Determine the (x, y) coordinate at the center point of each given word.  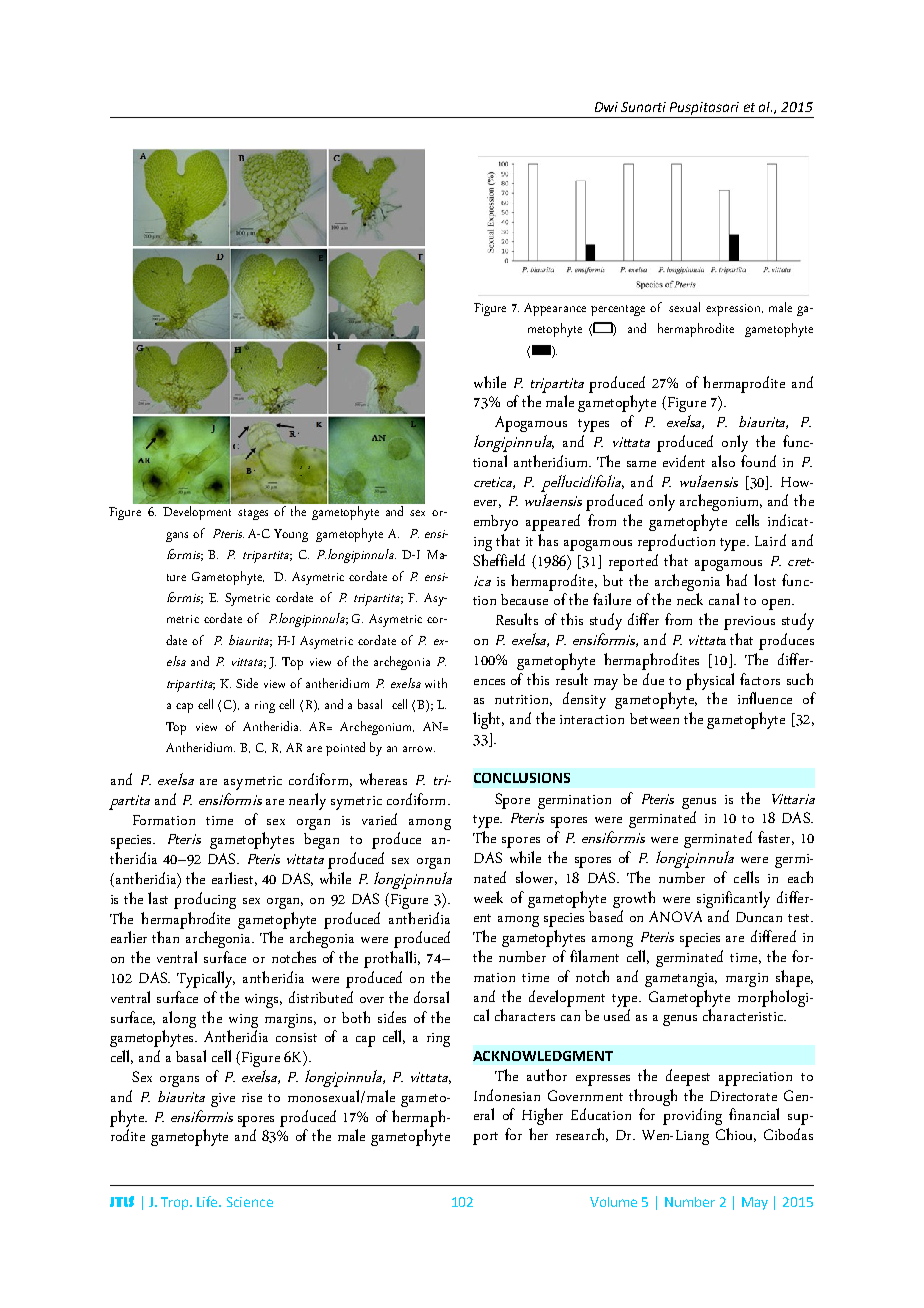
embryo (496, 523)
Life (209, 1201)
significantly (733, 899)
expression (734, 310)
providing (692, 1116)
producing (205, 900)
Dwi (606, 107)
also (723, 461)
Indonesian (507, 1095)
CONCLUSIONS (522, 778)
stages (253, 514)
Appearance (555, 309)
